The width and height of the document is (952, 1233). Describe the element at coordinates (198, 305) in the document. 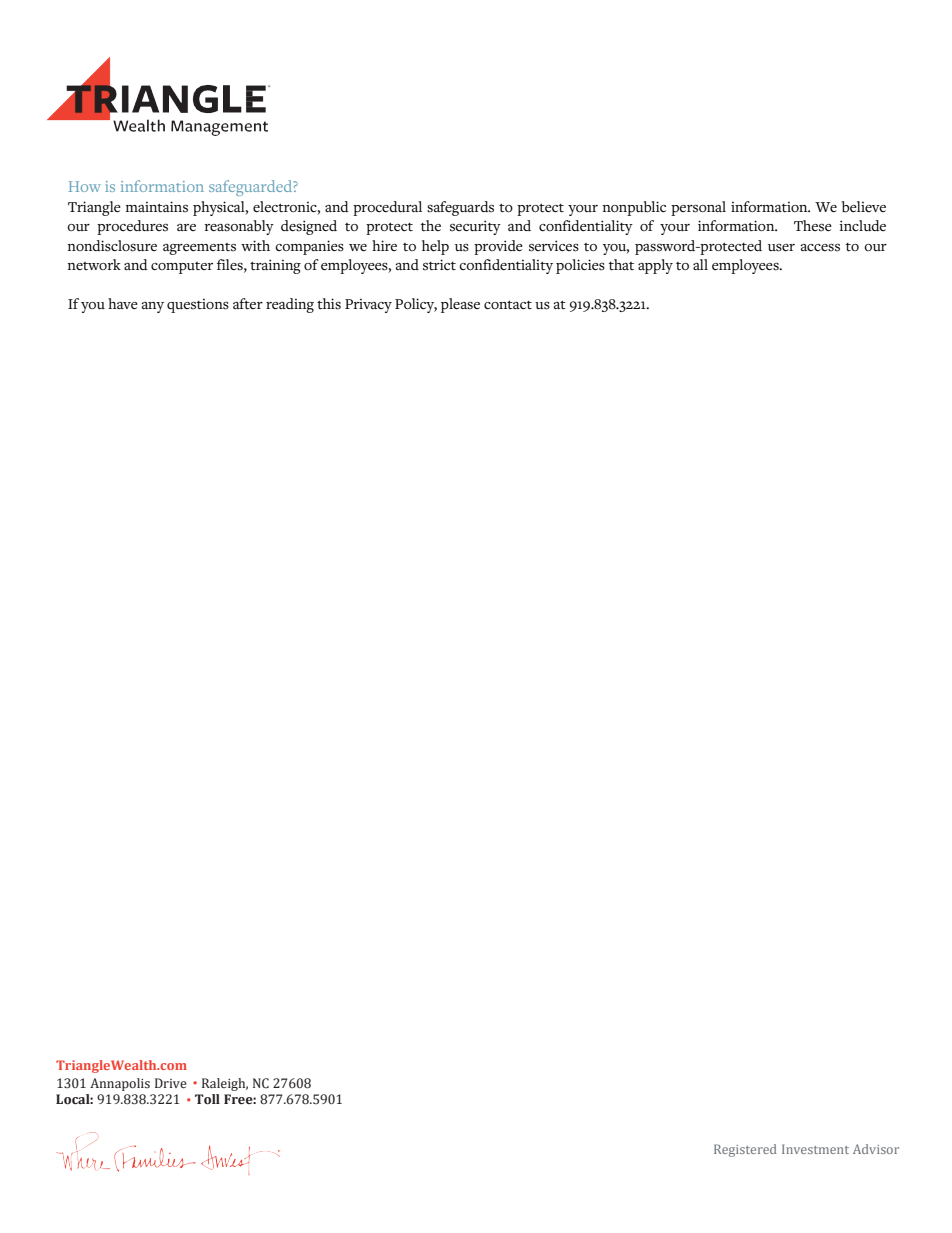

I see `questions` at that location.
